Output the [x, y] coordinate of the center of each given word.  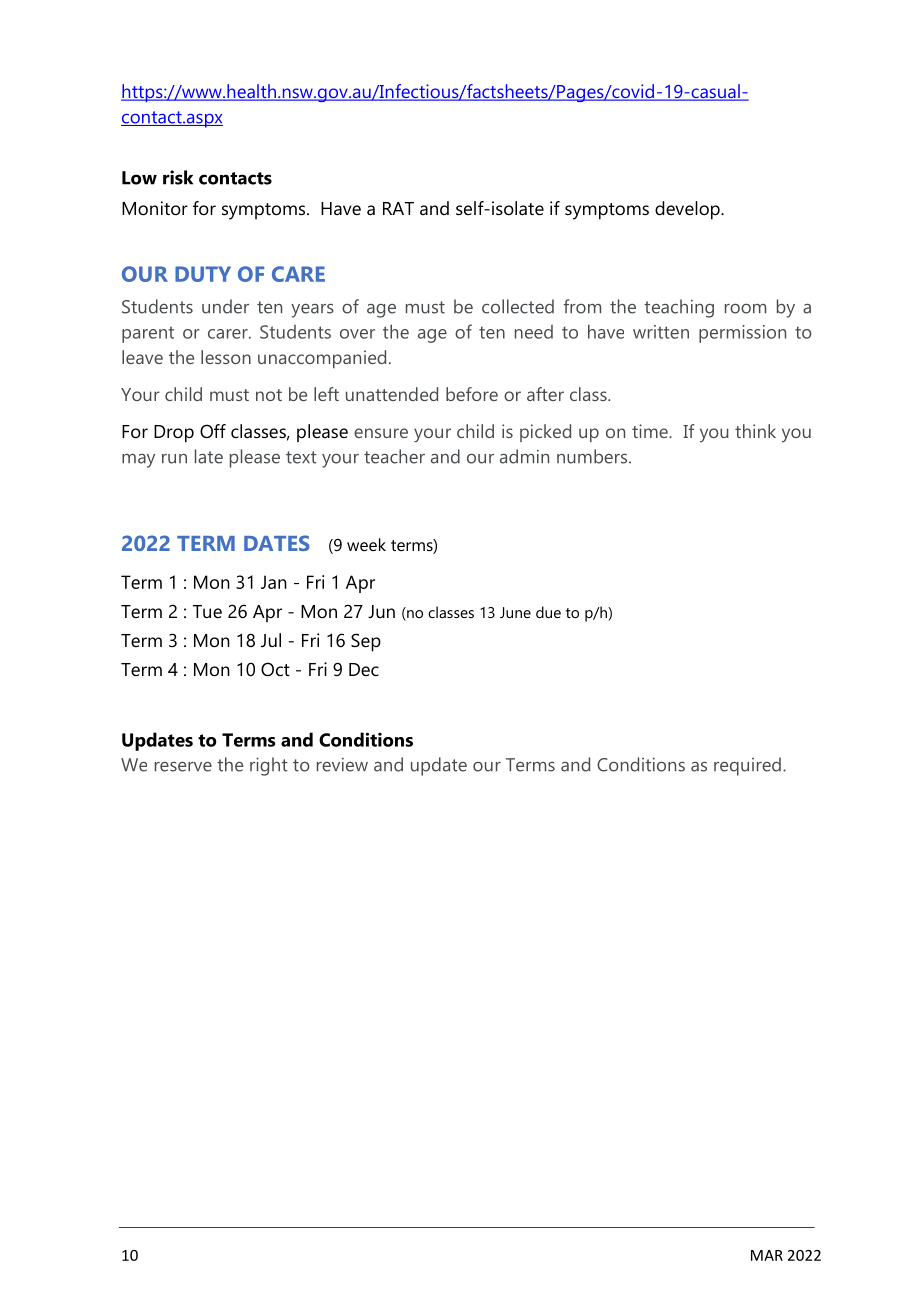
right [269, 766]
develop [688, 210]
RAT [398, 208]
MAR [767, 1255]
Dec [364, 669]
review [342, 764]
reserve [183, 767]
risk [178, 177]
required [747, 766]
